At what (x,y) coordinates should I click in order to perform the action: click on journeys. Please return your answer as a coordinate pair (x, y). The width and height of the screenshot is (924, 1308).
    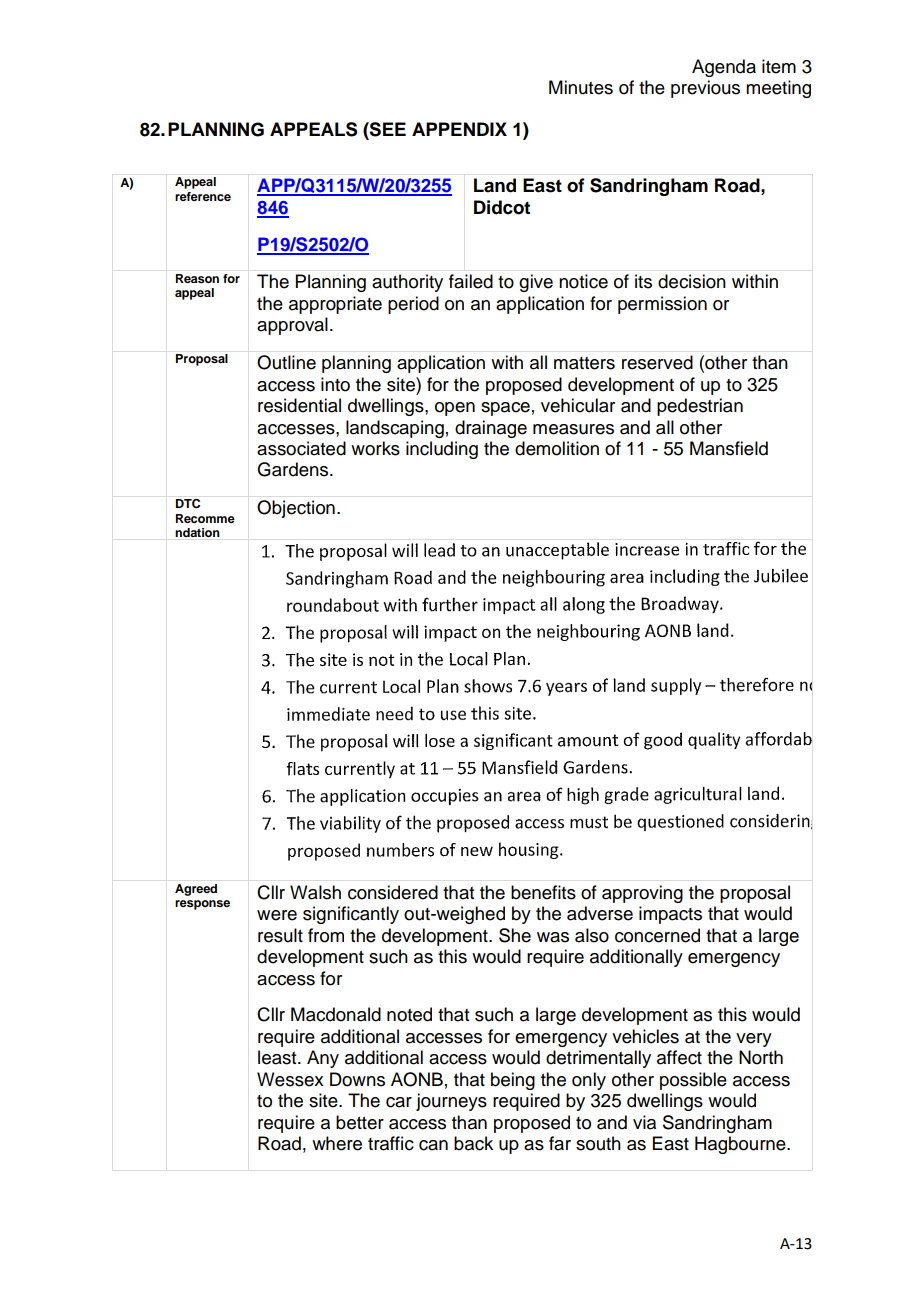
    Looking at the image, I should click on (451, 1102).
